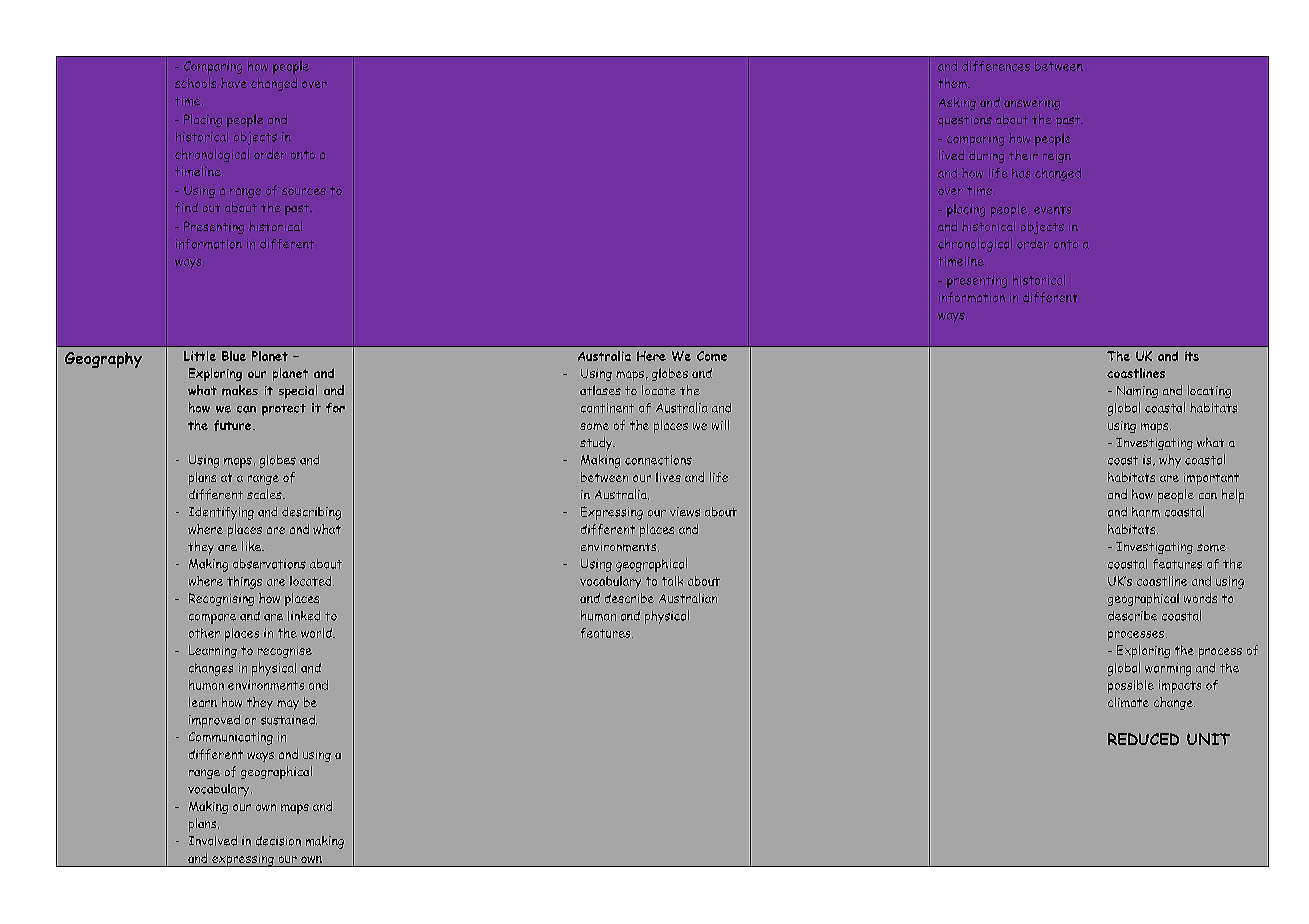 The image size is (1309, 924). Describe the element at coordinates (1032, 104) in the document. I see `answering` at that location.
